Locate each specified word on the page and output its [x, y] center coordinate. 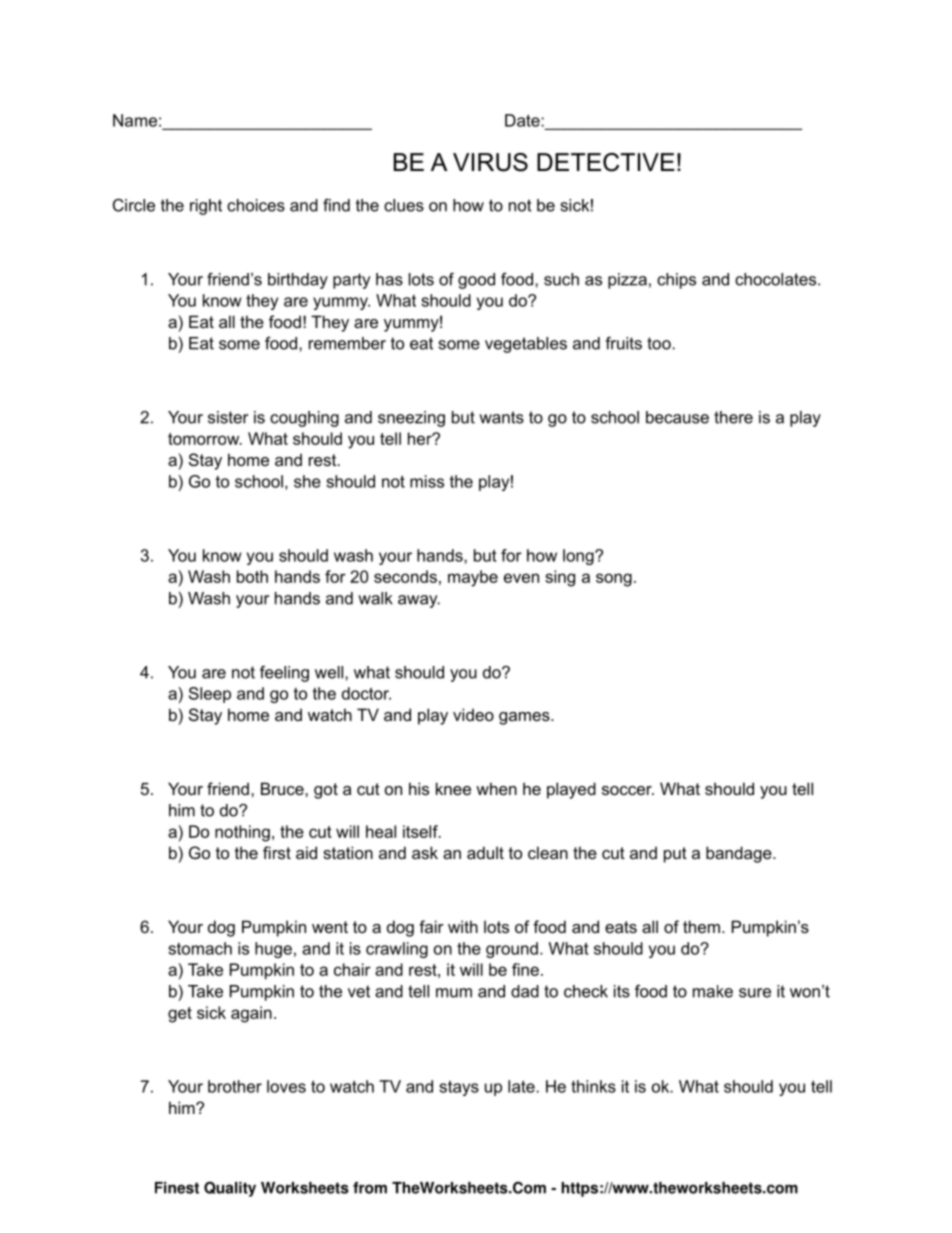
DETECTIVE [606, 162]
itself [421, 831]
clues [404, 205]
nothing [242, 833]
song [614, 580]
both [252, 576]
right [206, 207]
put [675, 855]
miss [427, 481]
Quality [230, 1189]
